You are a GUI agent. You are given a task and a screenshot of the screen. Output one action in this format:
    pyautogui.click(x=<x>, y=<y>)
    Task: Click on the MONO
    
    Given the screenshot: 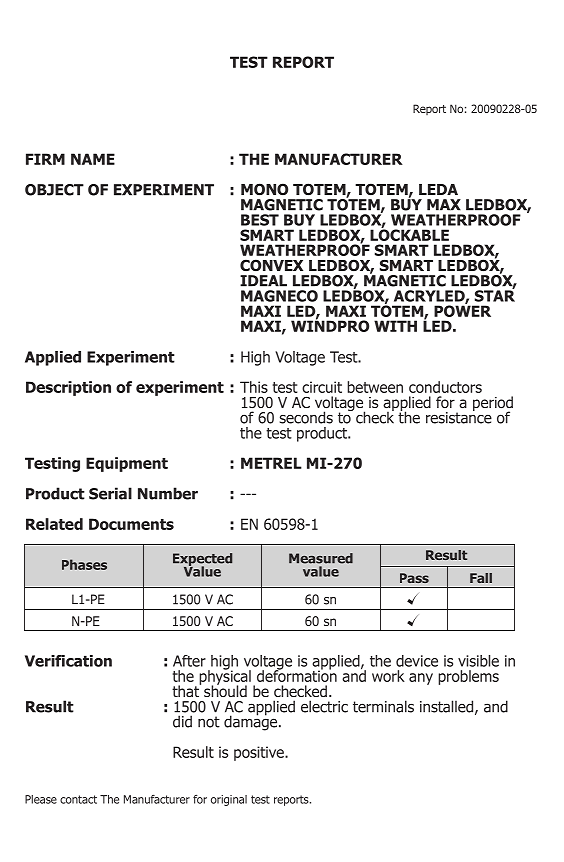 What is the action you would take?
    pyautogui.click(x=264, y=189)
